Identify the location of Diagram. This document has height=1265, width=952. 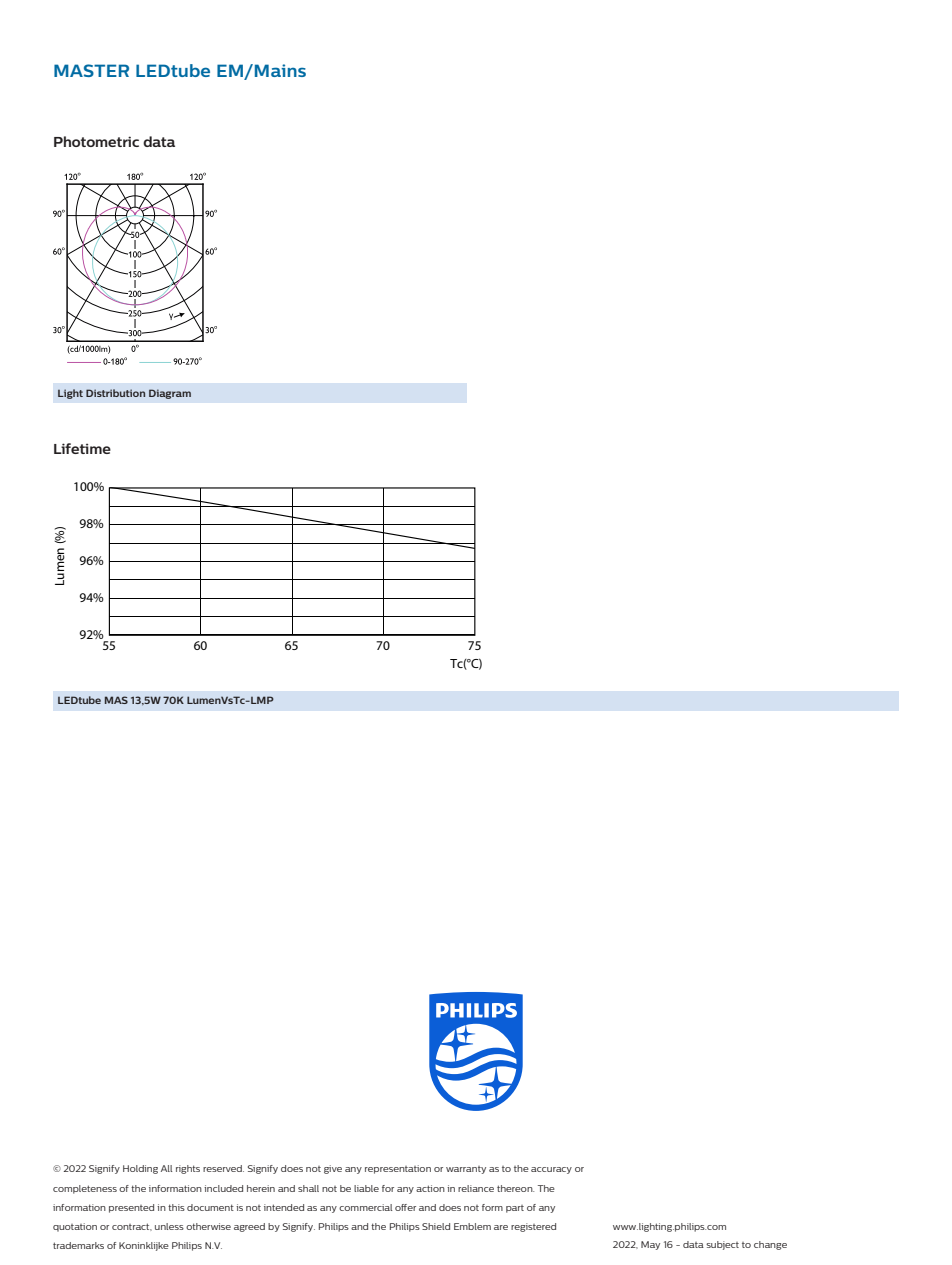
(170, 394).
